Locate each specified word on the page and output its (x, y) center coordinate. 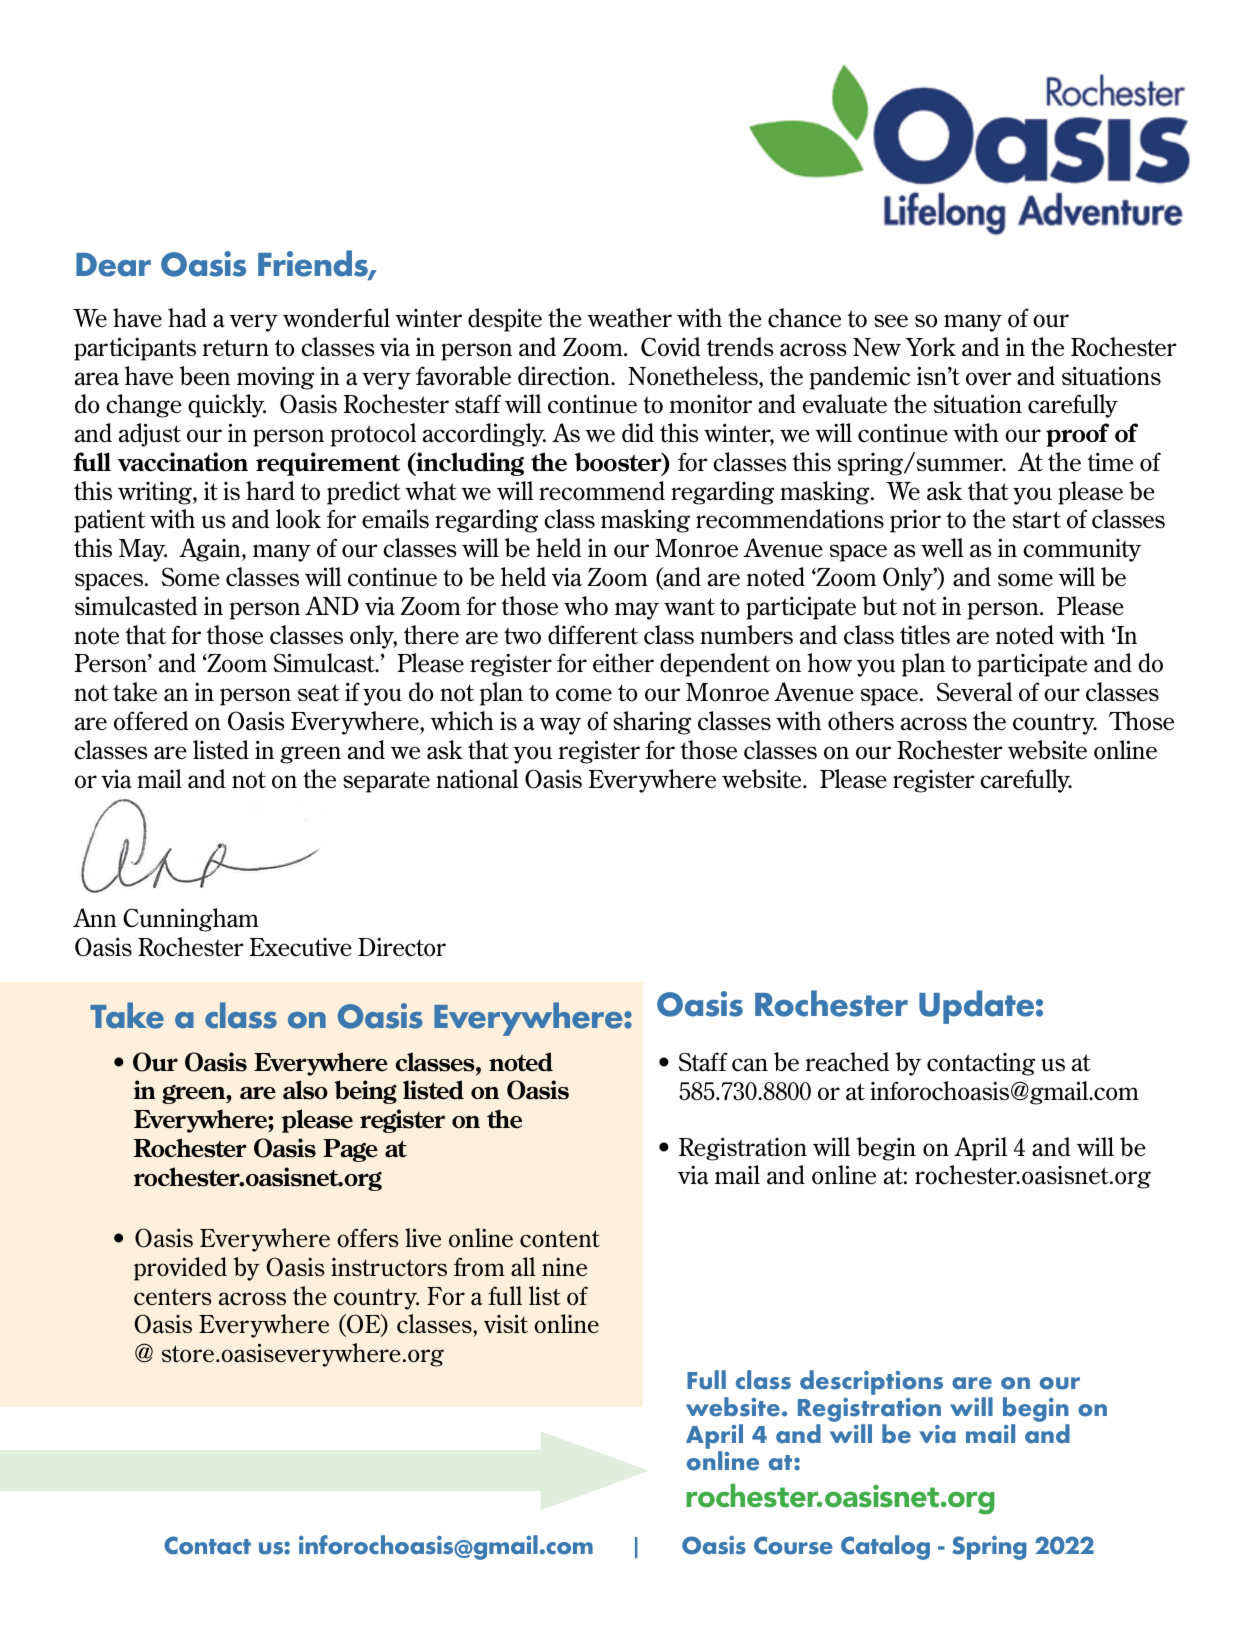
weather (629, 318)
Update (976, 1007)
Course (793, 1545)
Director (402, 947)
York (930, 347)
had (187, 318)
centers (173, 1297)
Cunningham (191, 920)
